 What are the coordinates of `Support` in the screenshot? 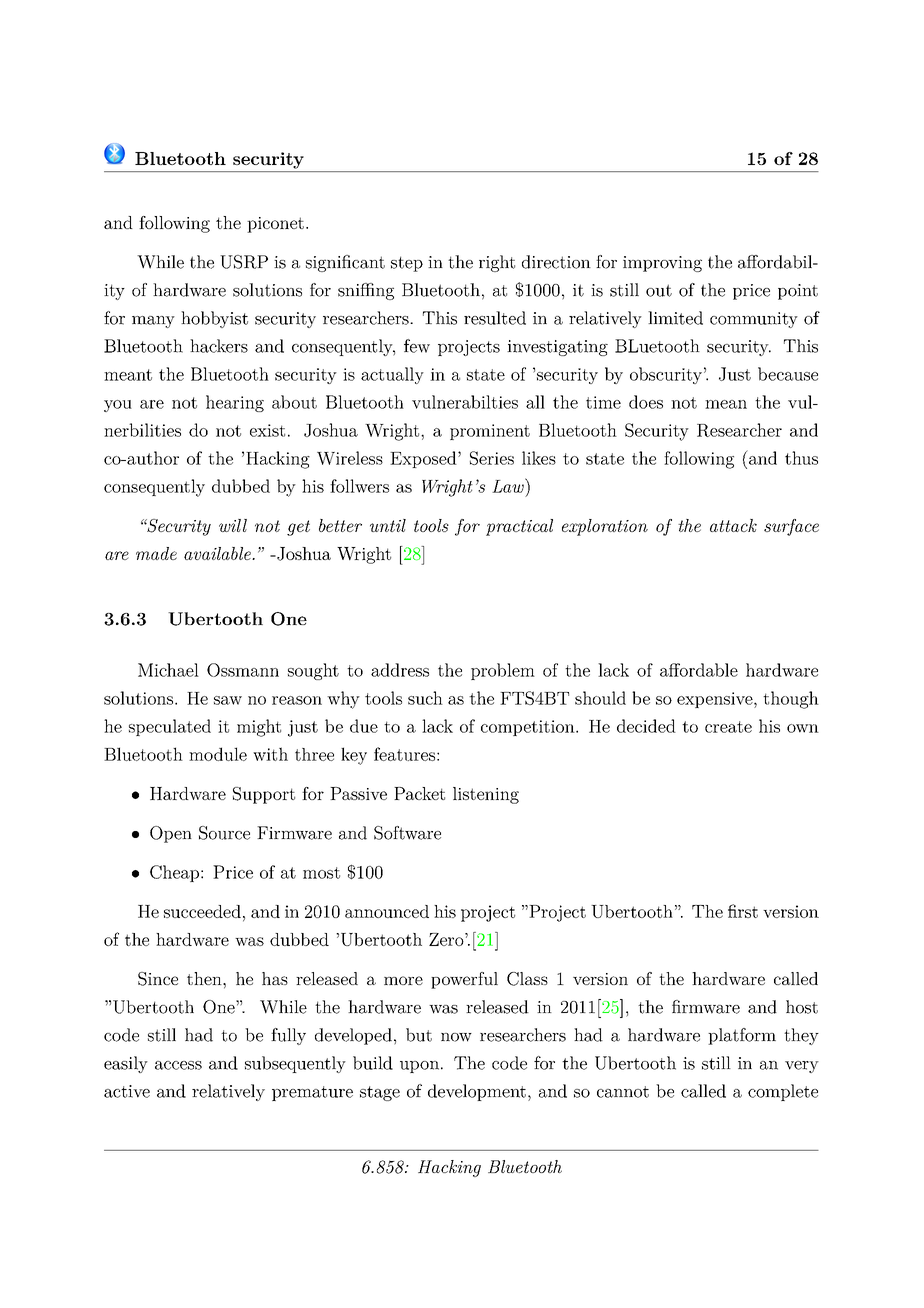 It's located at (264, 795).
